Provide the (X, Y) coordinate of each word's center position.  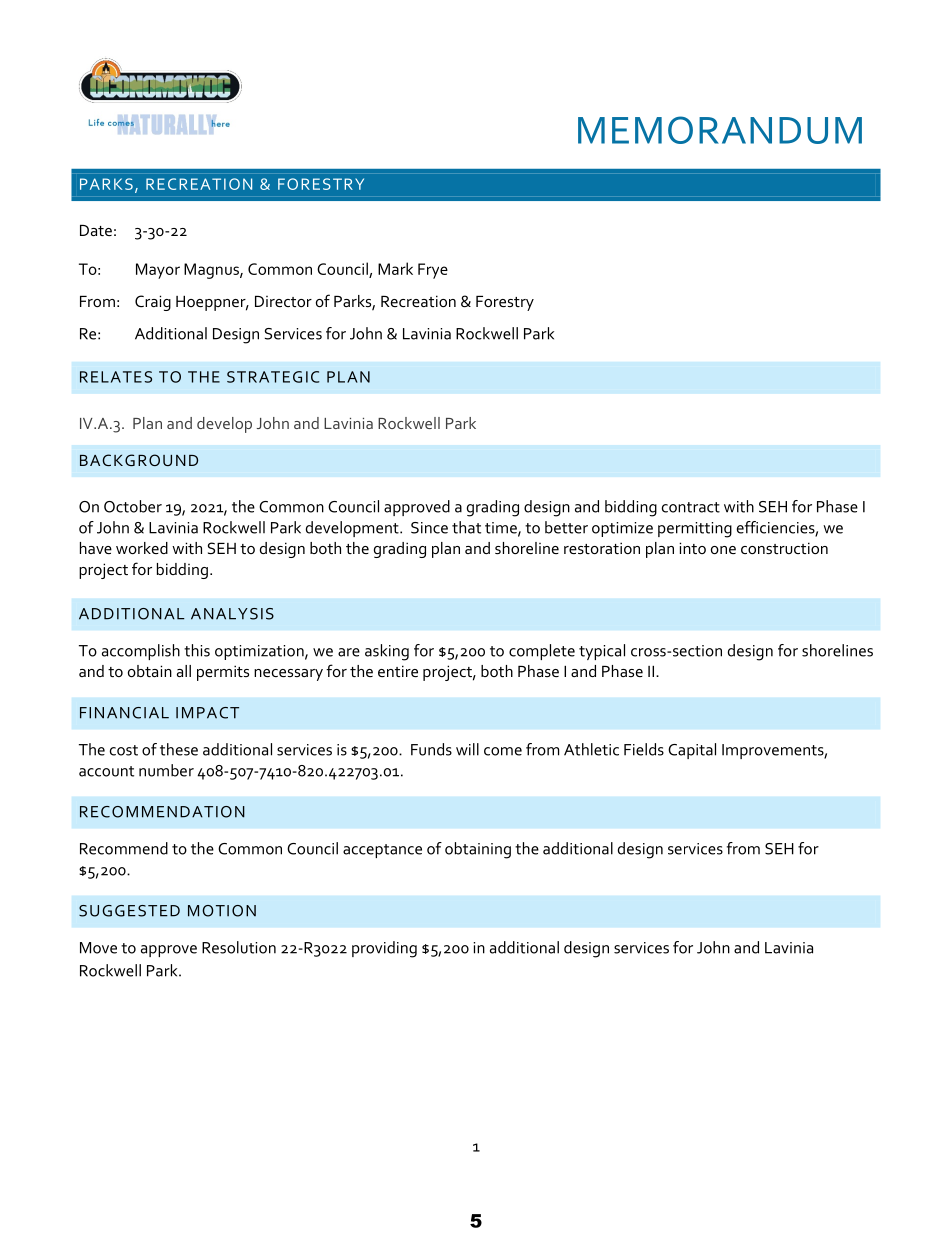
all (184, 671)
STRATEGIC (273, 377)
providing (384, 949)
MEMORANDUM (720, 130)
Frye (433, 271)
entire (398, 671)
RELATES (116, 377)
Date (96, 230)
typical (602, 652)
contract (691, 507)
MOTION (222, 911)
